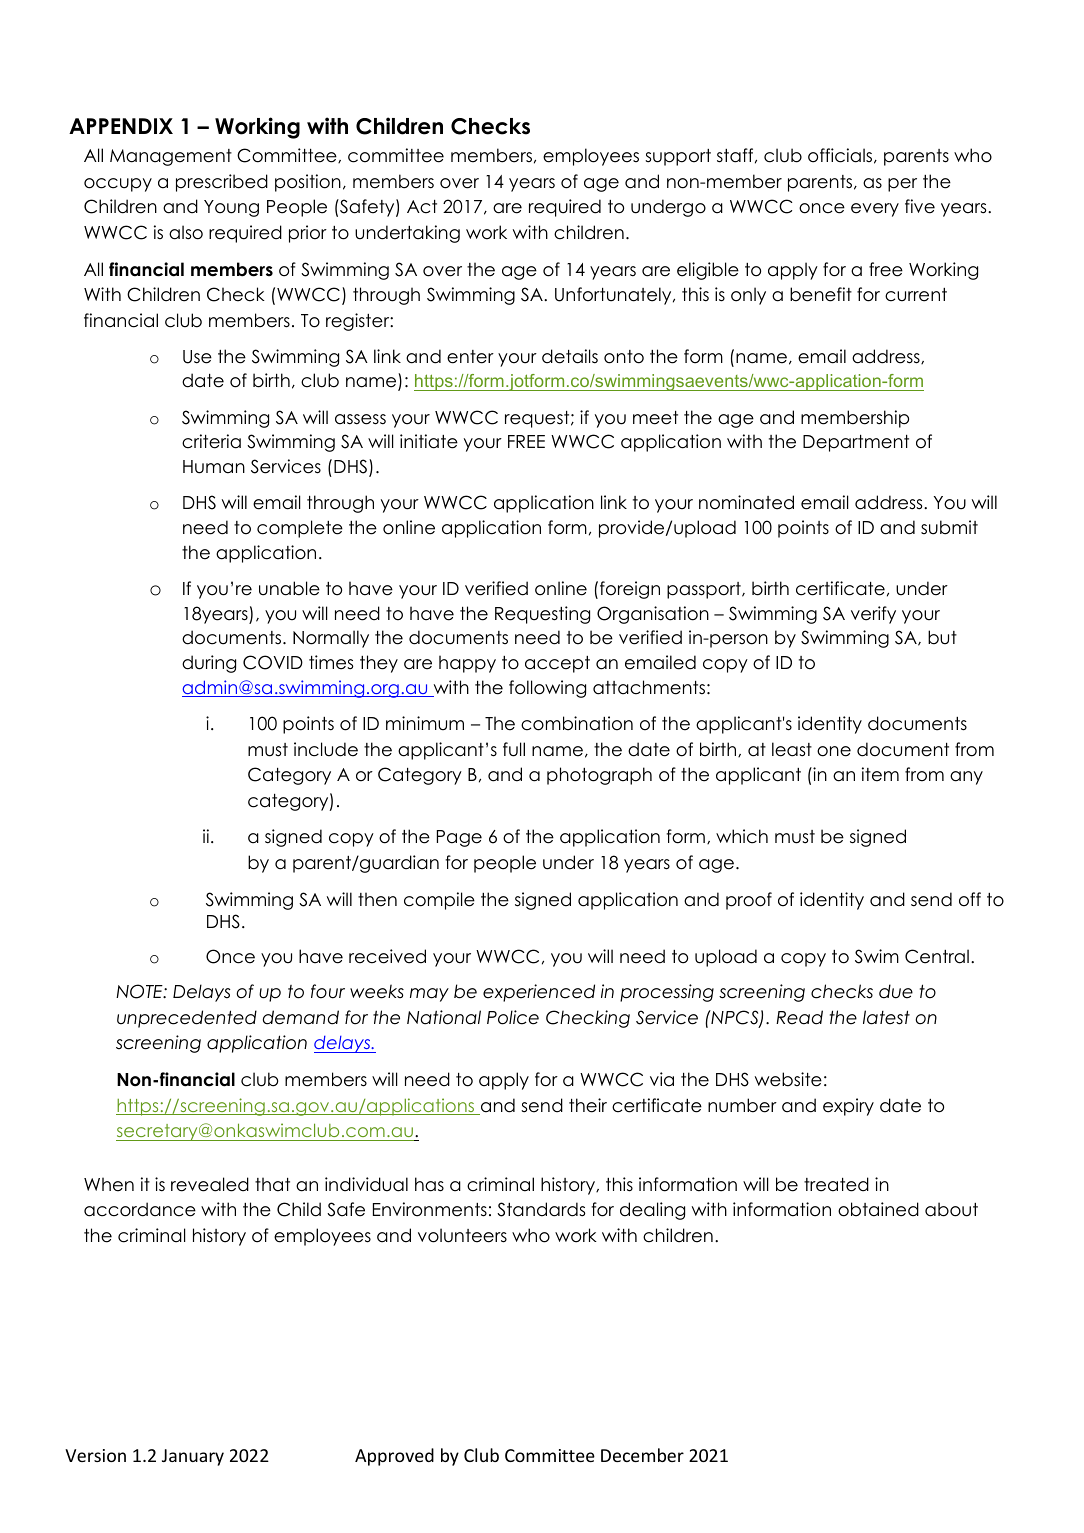 Image resolution: width=1084 pixels, height=1533 pixels. I want to click on unable, so click(289, 588).
